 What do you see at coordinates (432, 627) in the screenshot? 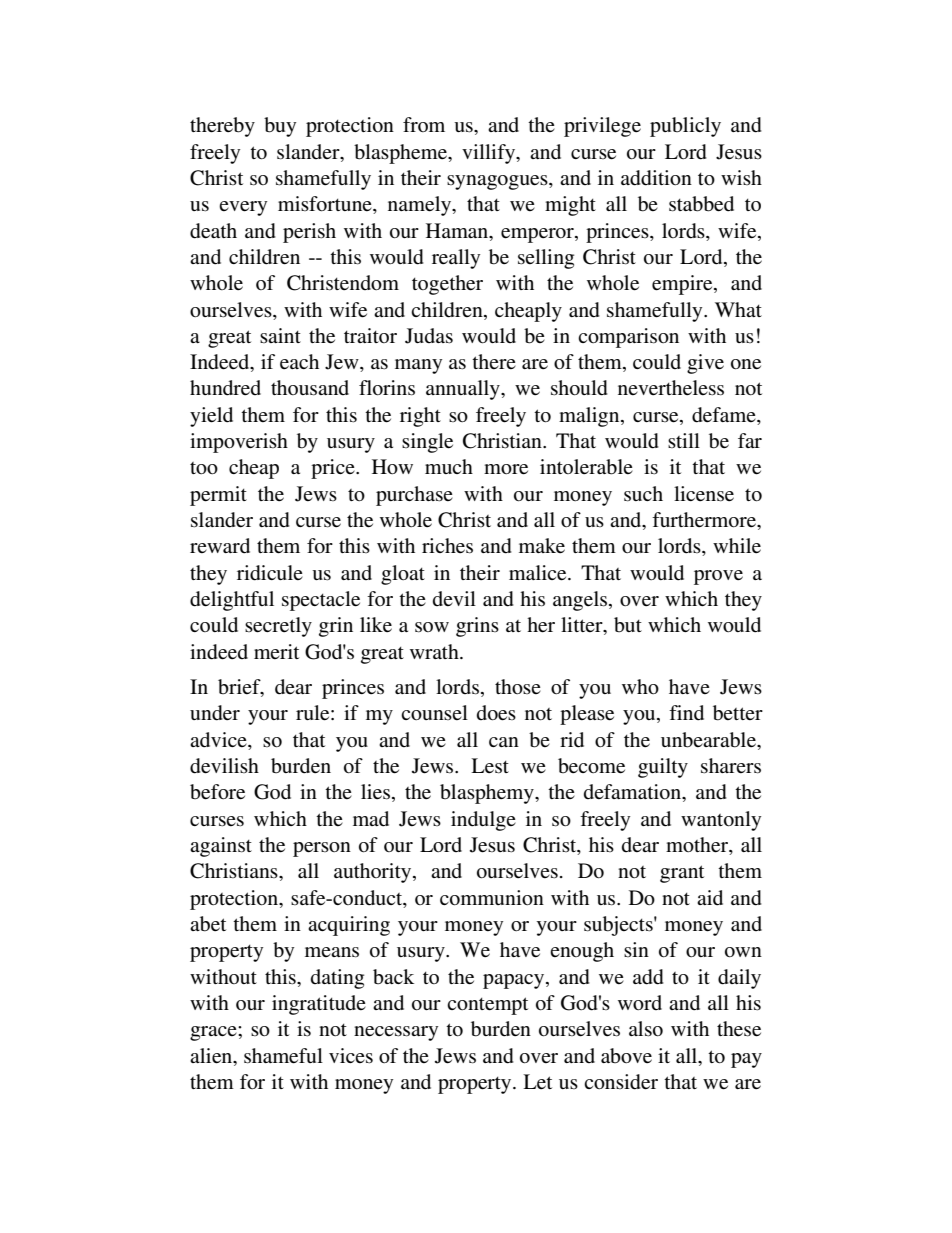
I see `sow` at bounding box center [432, 627].
